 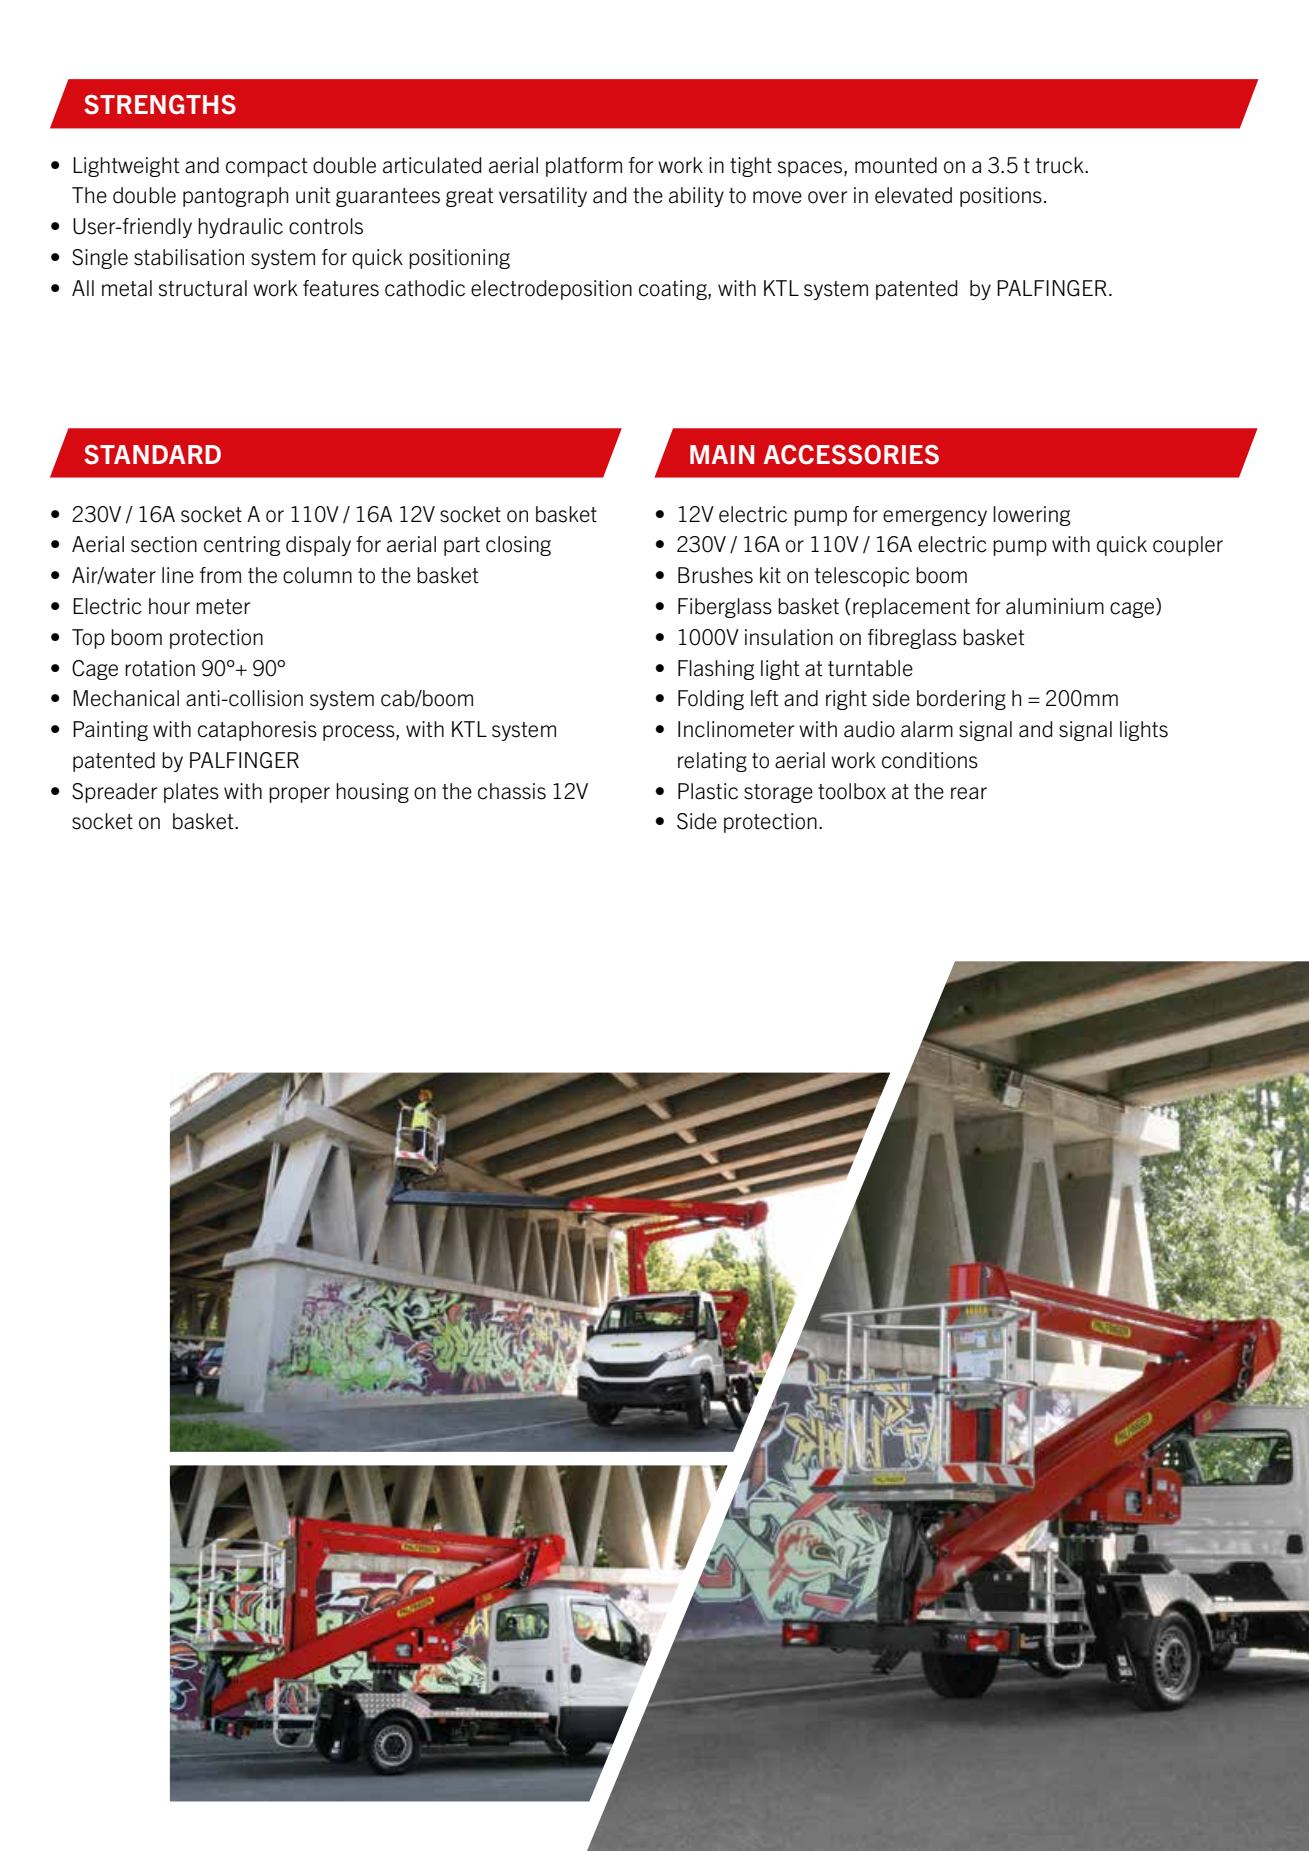 I want to click on aluminium, so click(x=1055, y=606).
